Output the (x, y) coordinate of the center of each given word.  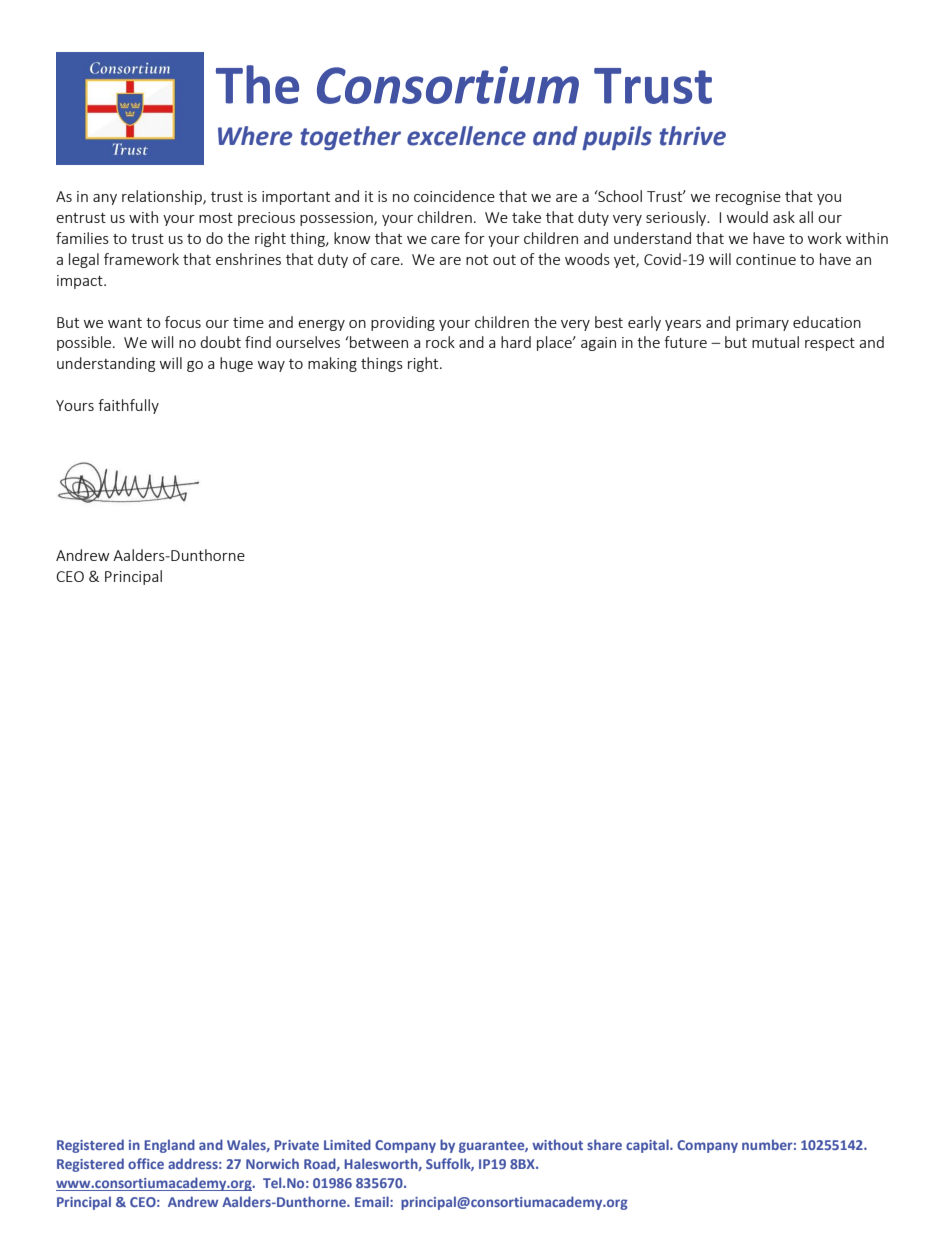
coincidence (454, 196)
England (169, 1146)
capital (648, 1146)
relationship (163, 197)
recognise (748, 198)
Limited (347, 1144)
